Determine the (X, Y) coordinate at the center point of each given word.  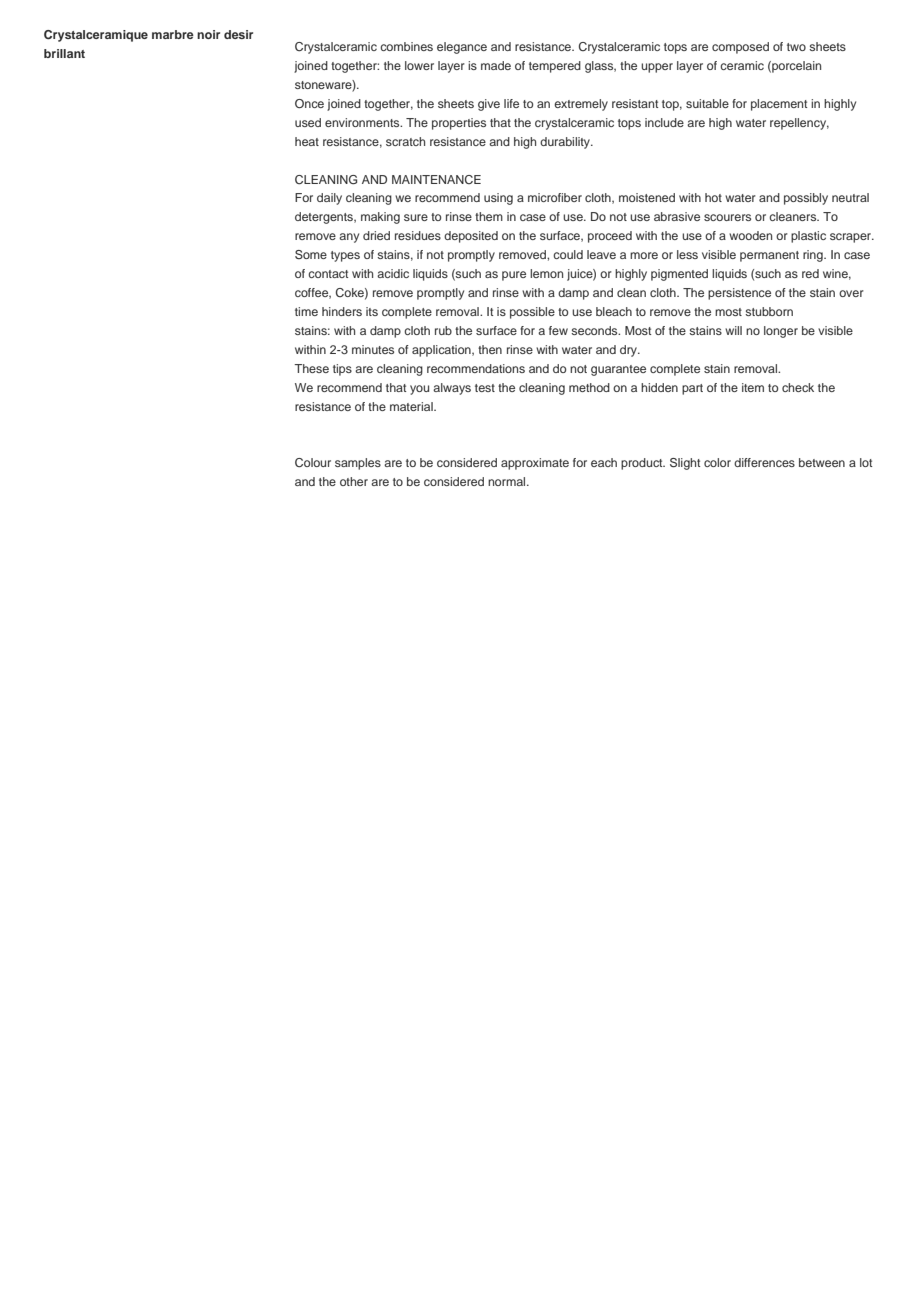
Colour (313, 463)
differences (764, 462)
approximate (535, 464)
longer (781, 332)
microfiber (555, 197)
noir (208, 34)
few (558, 330)
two (796, 47)
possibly (806, 199)
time (306, 311)
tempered (555, 67)
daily (329, 199)
